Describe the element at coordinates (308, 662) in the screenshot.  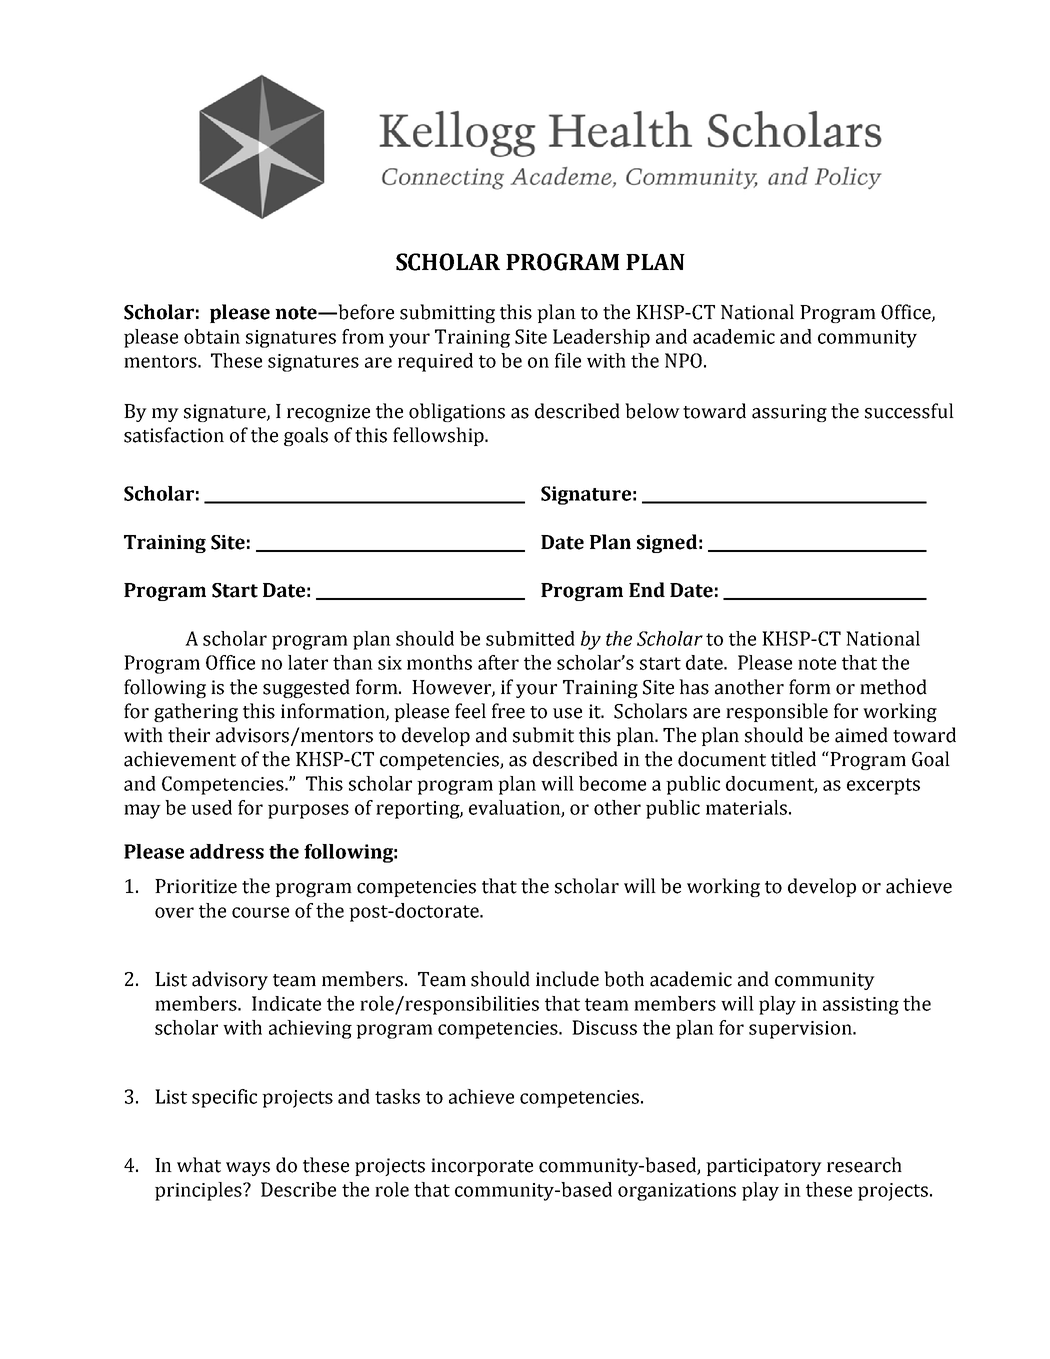
I see `later` at that location.
